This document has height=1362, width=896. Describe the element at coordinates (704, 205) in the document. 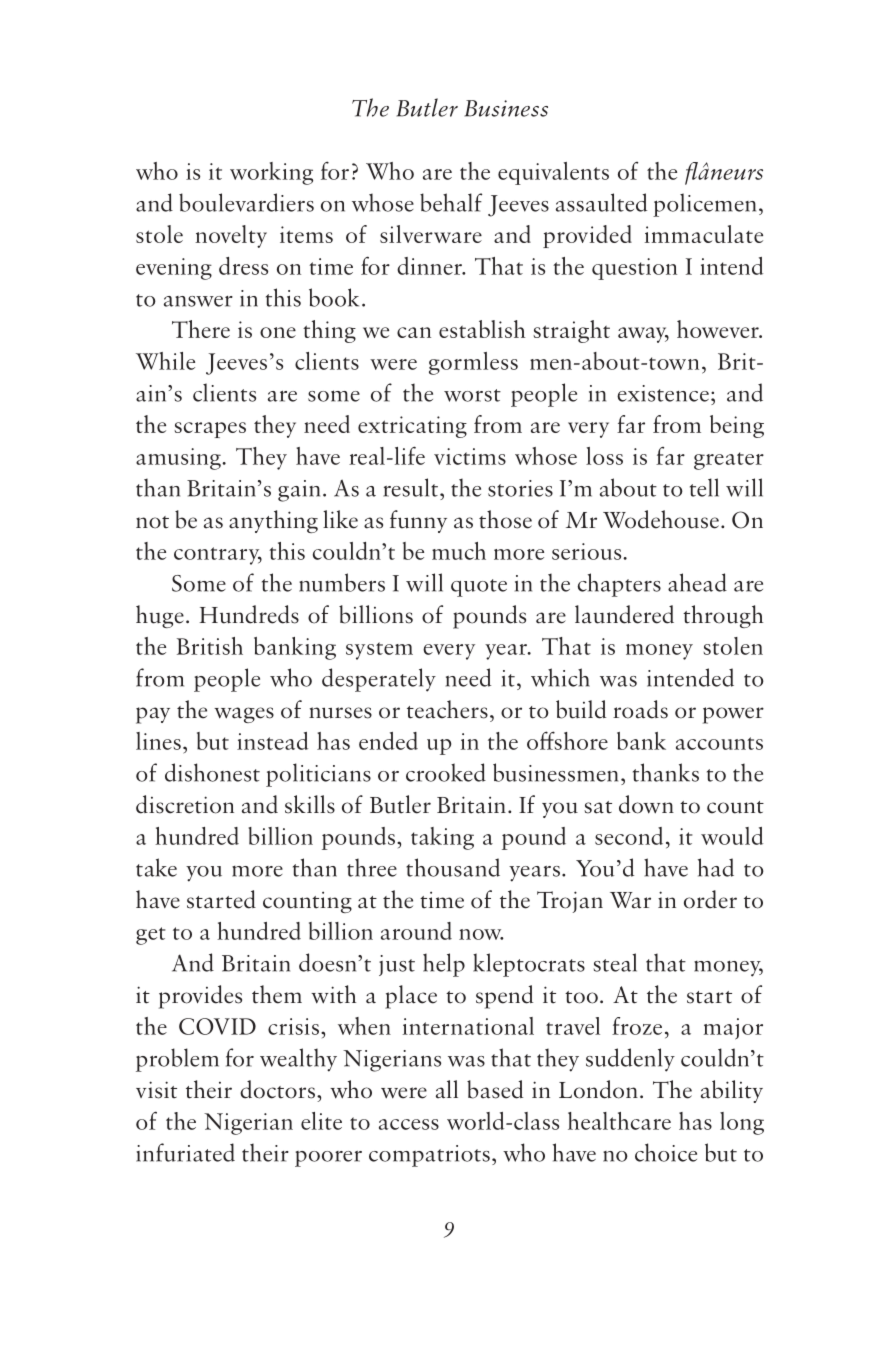

I see `policemen` at that location.
